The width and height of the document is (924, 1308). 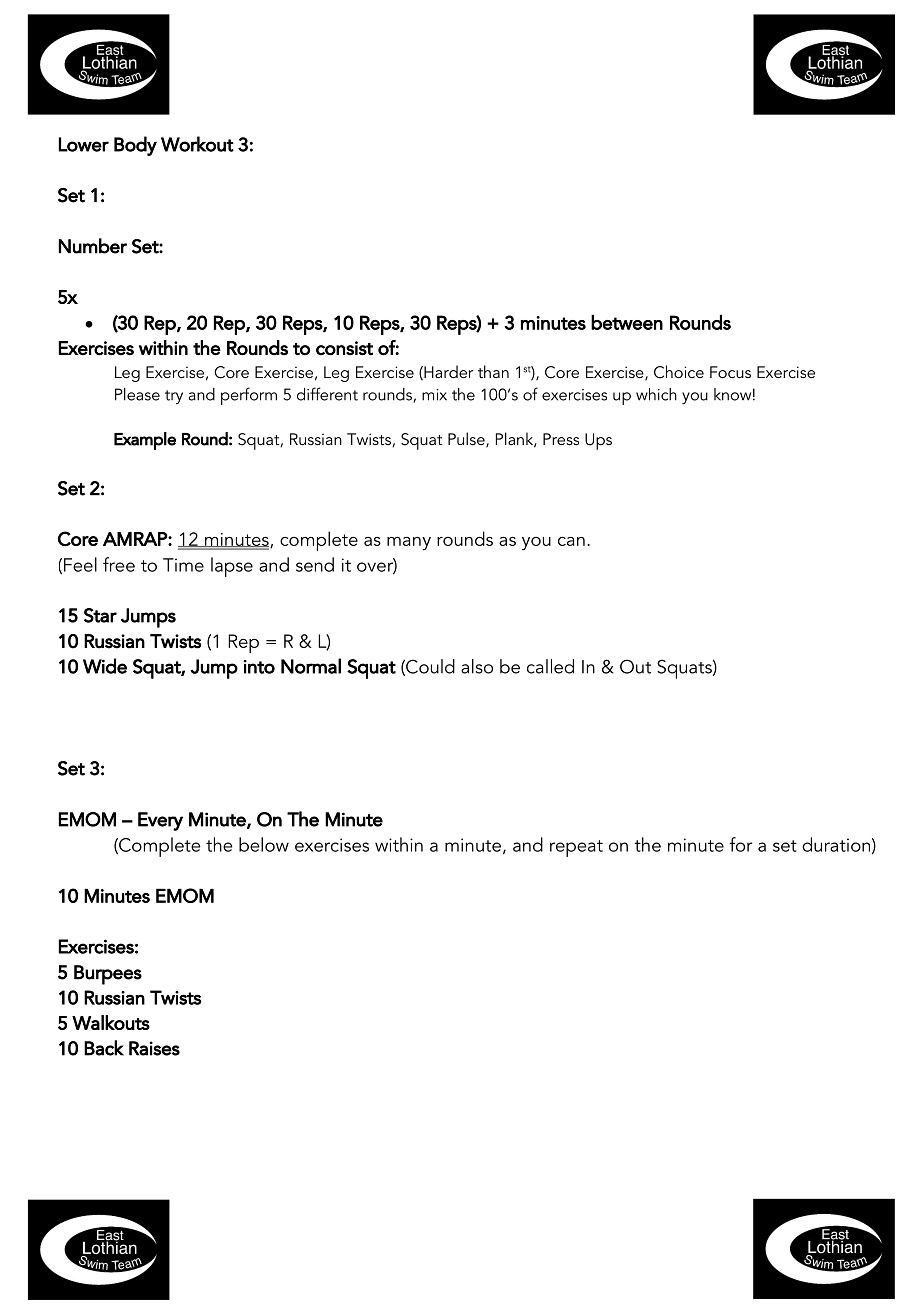 What do you see at coordinates (183, 565) in the document?
I see `Time` at bounding box center [183, 565].
